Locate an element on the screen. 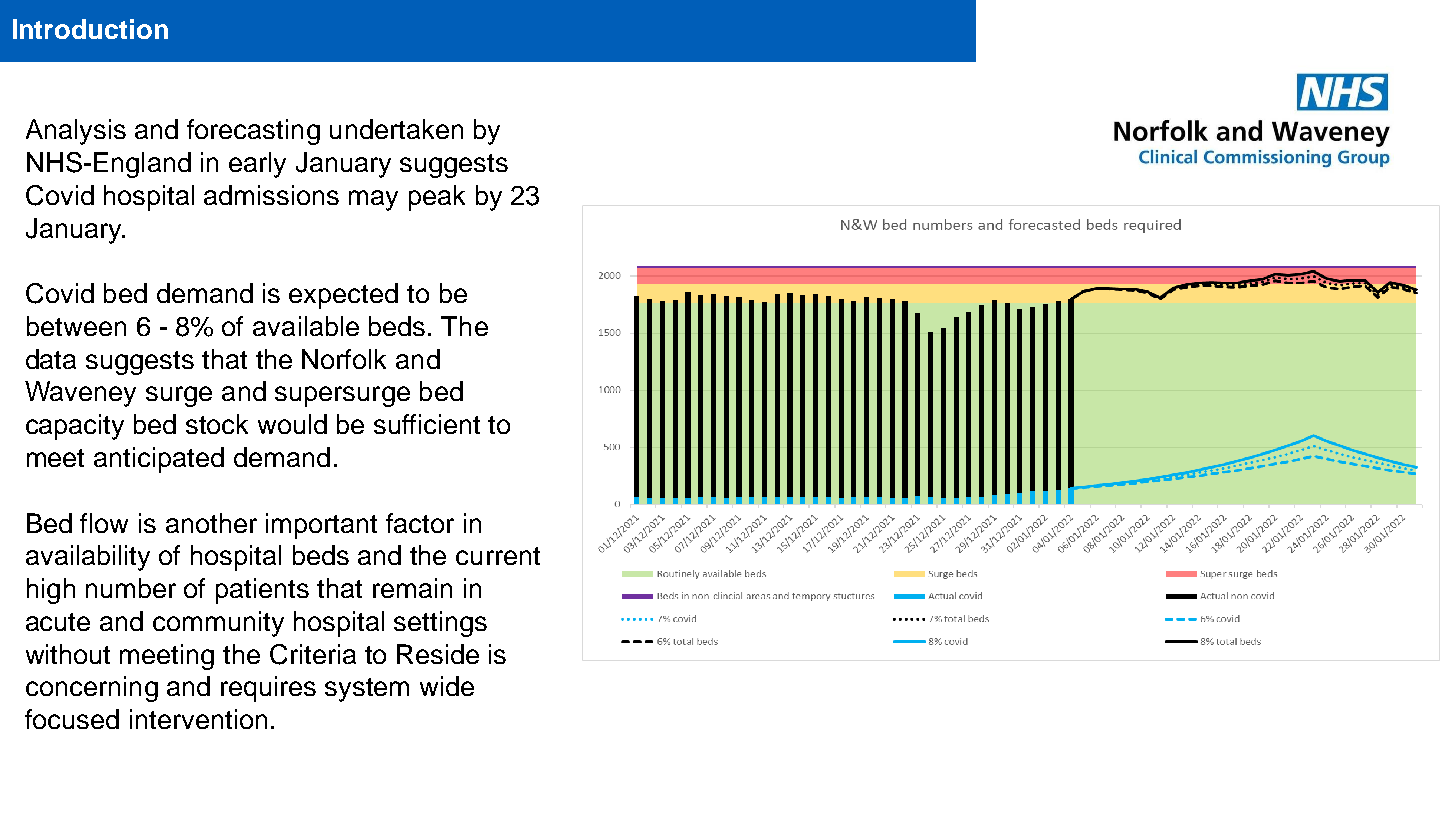  requires is located at coordinates (268, 689).
